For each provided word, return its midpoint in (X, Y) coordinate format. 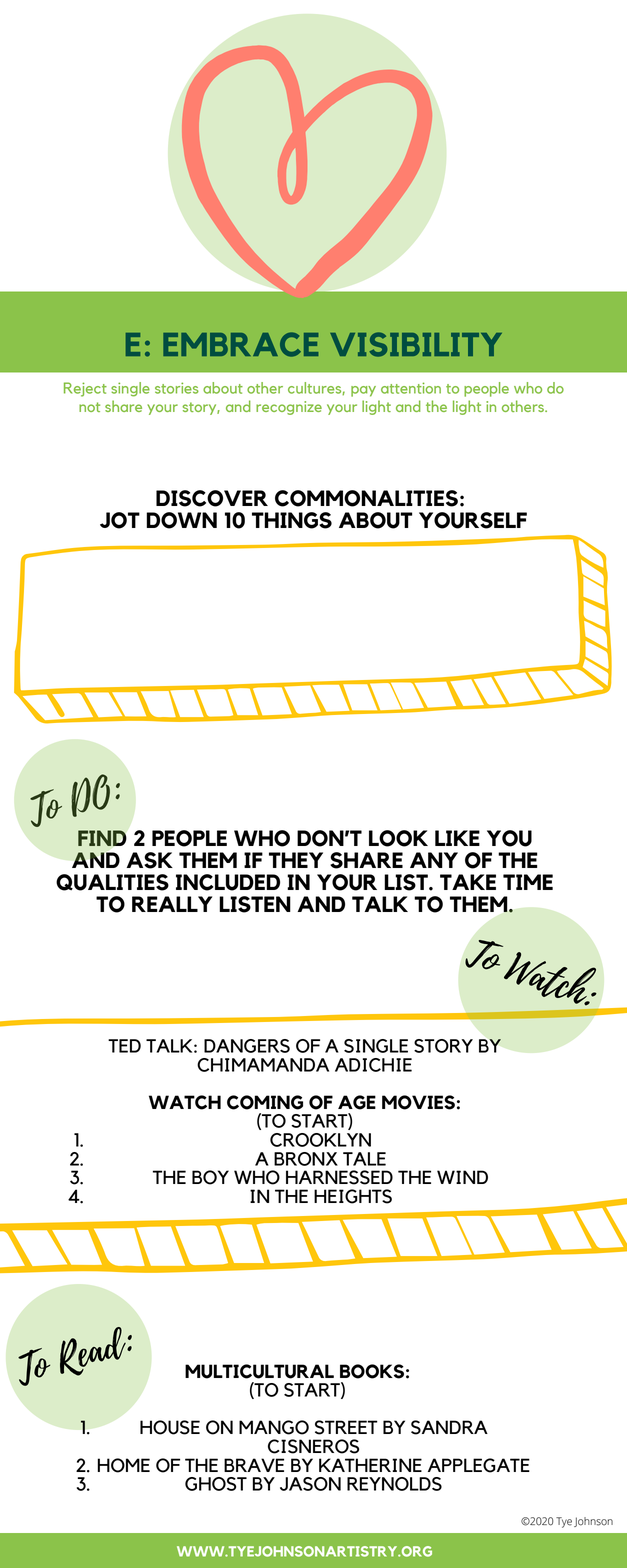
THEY (296, 860)
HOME (124, 1465)
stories (177, 388)
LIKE (457, 838)
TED (124, 1046)
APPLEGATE (479, 1465)
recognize (289, 408)
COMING (265, 1102)
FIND (102, 838)
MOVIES (418, 1102)
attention (411, 388)
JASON (310, 1484)
